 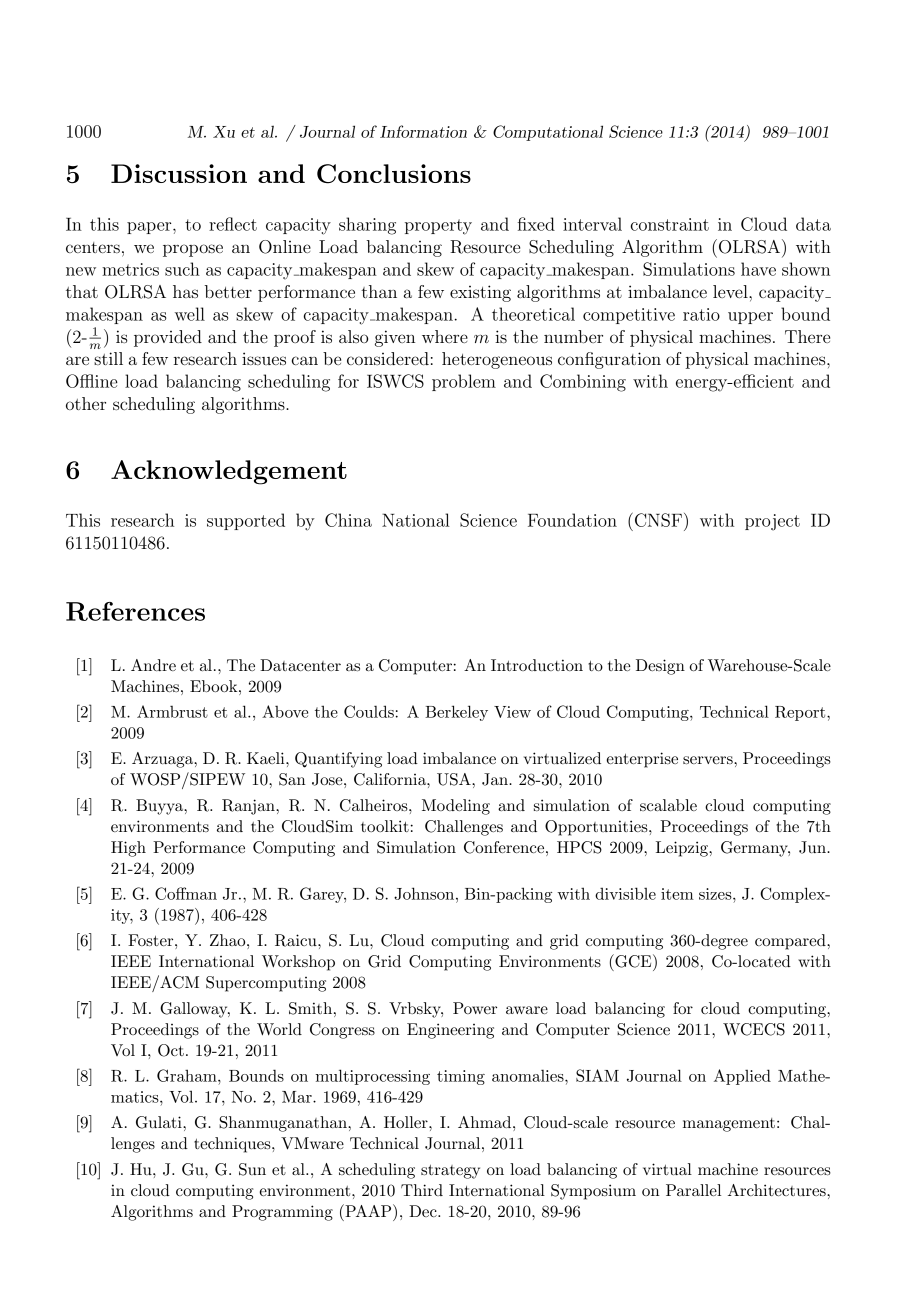 I want to click on Andre, so click(x=153, y=665).
